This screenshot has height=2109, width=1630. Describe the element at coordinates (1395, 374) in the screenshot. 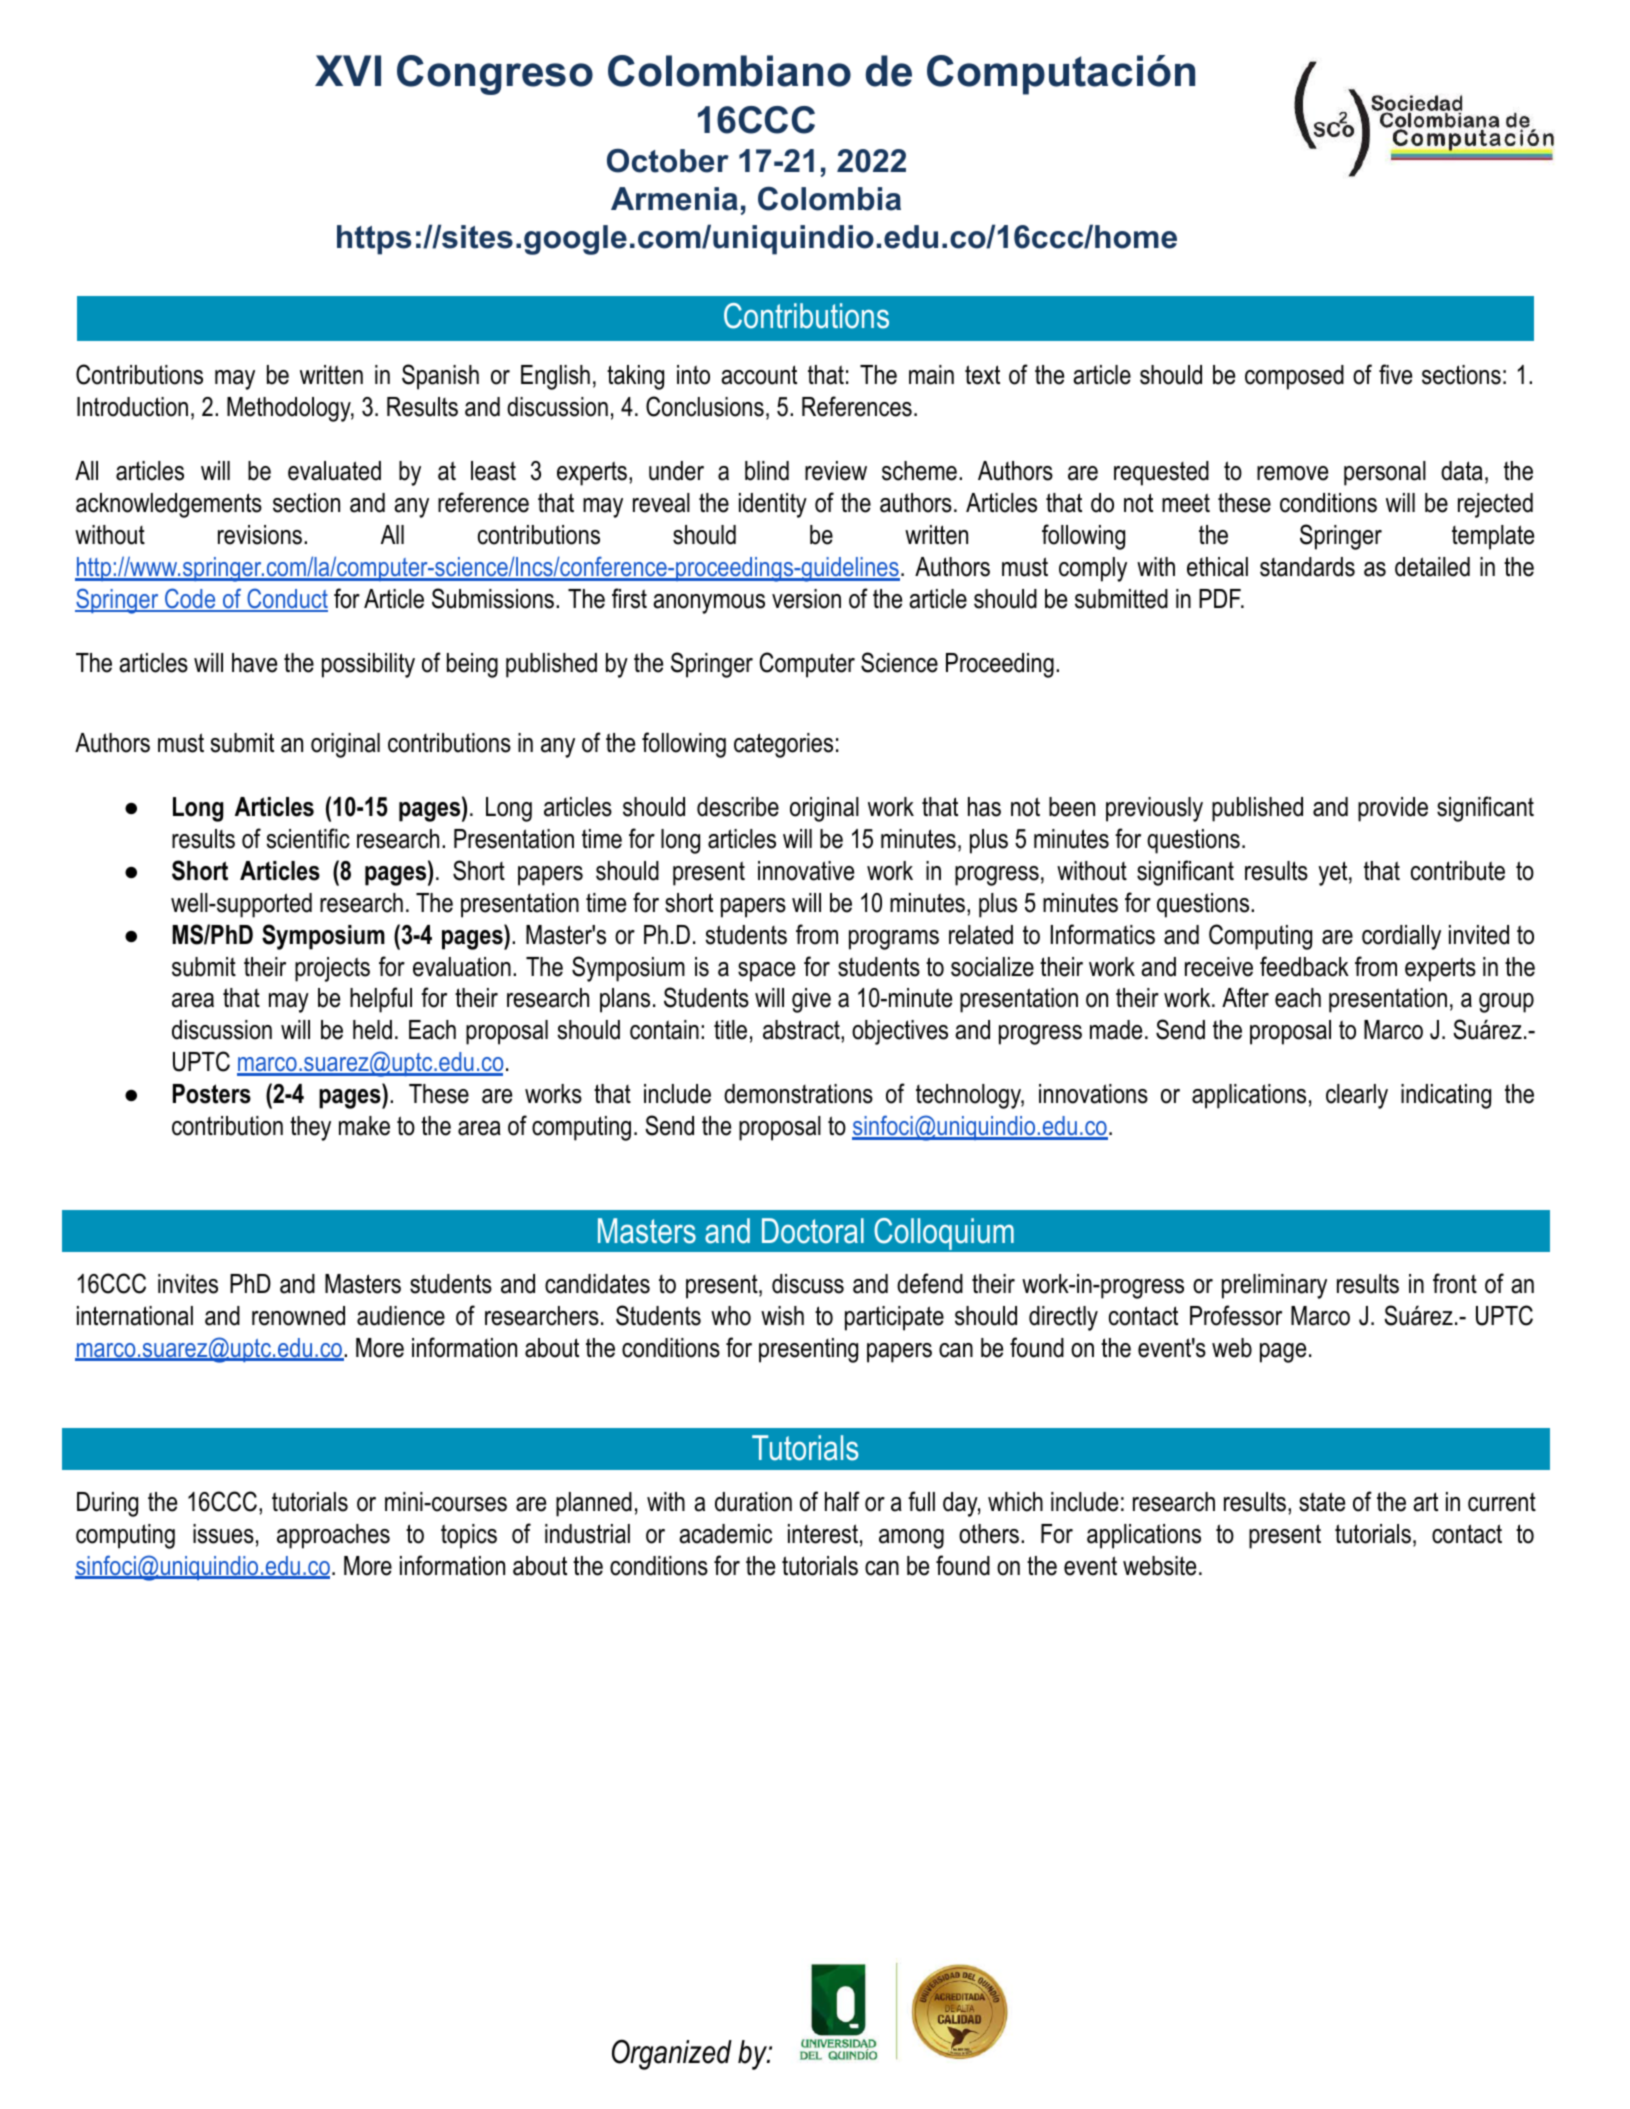

I see `five` at that location.
